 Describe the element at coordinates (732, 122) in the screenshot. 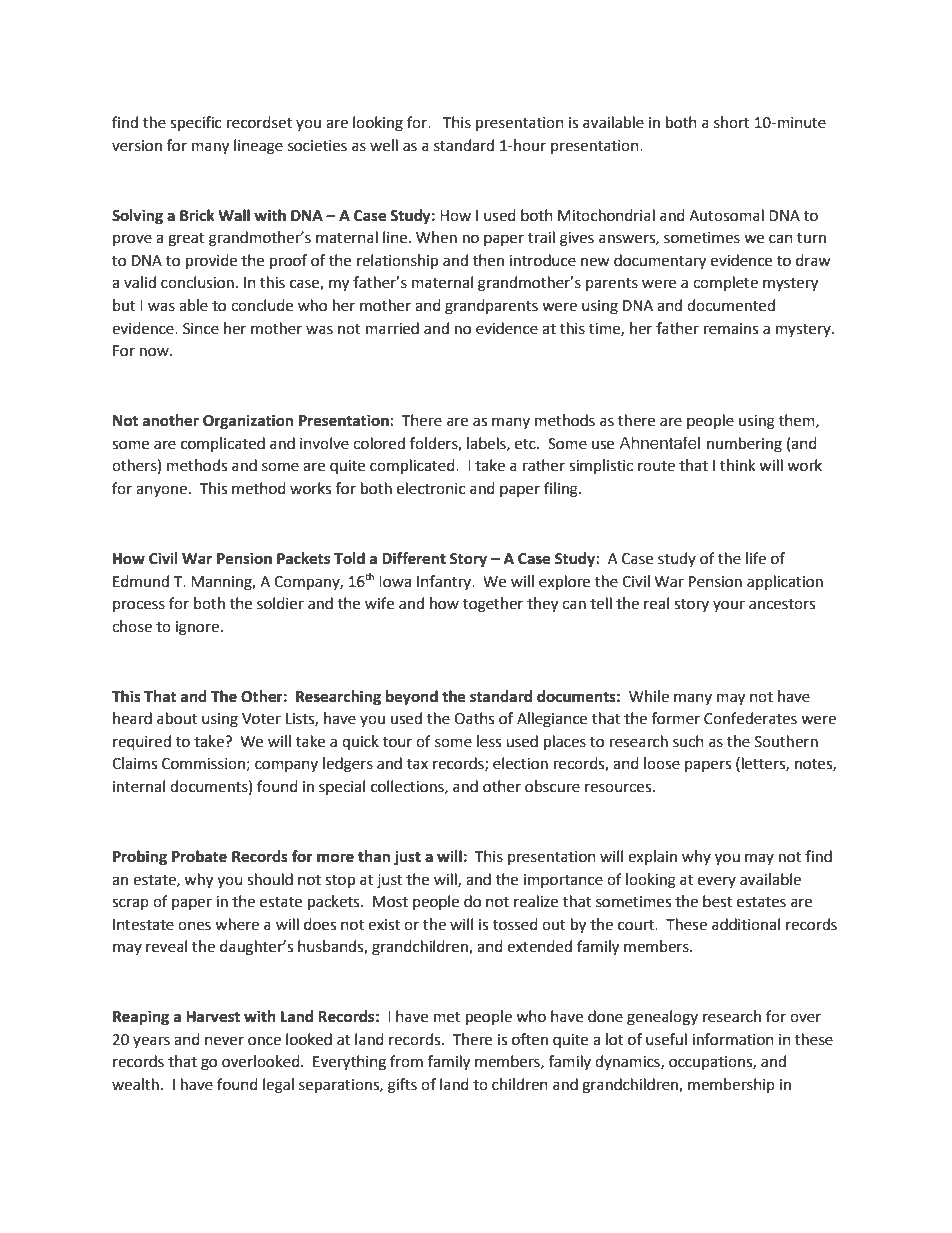

I see `short` at that location.
